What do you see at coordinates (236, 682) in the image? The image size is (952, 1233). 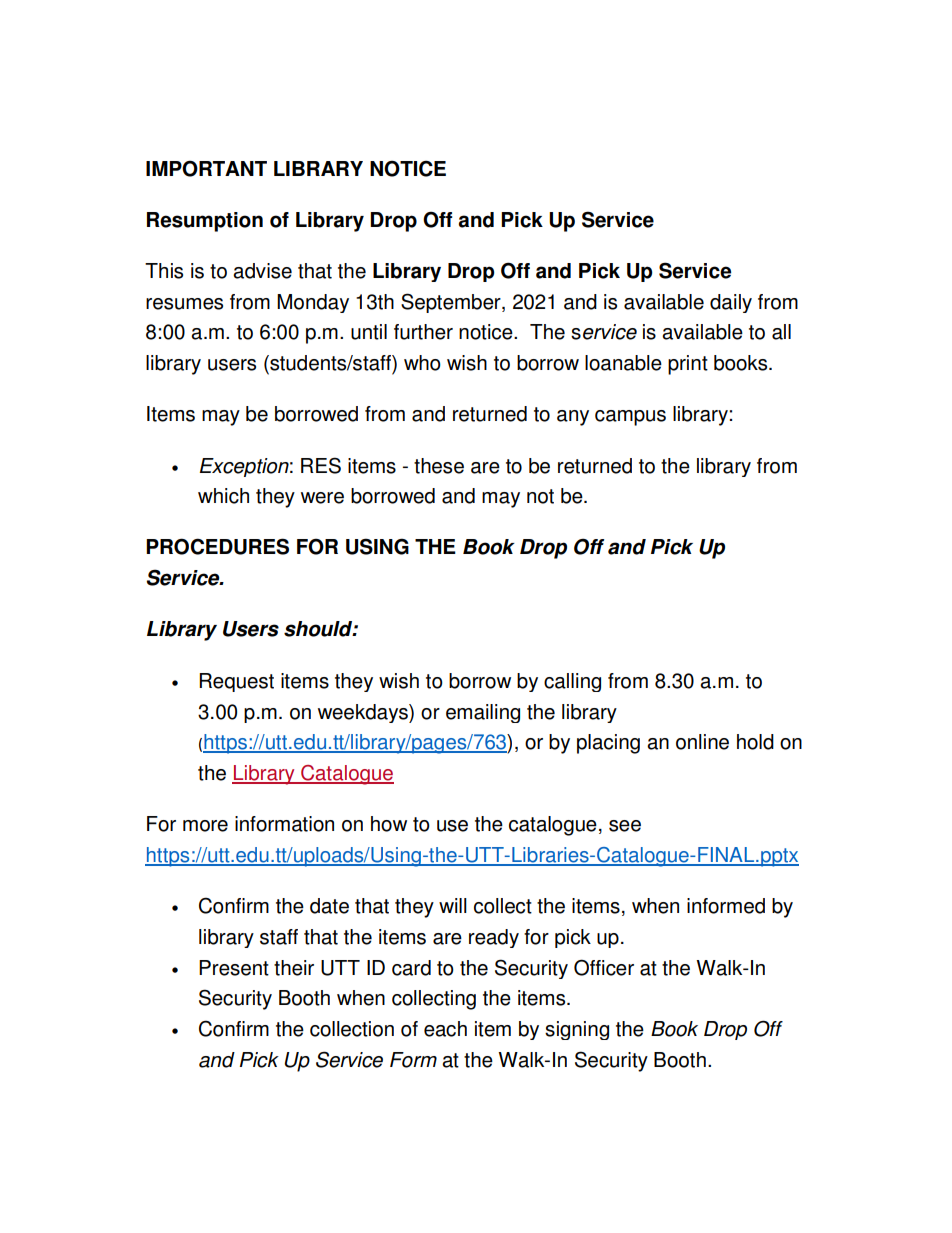 I see `Request` at bounding box center [236, 682].
